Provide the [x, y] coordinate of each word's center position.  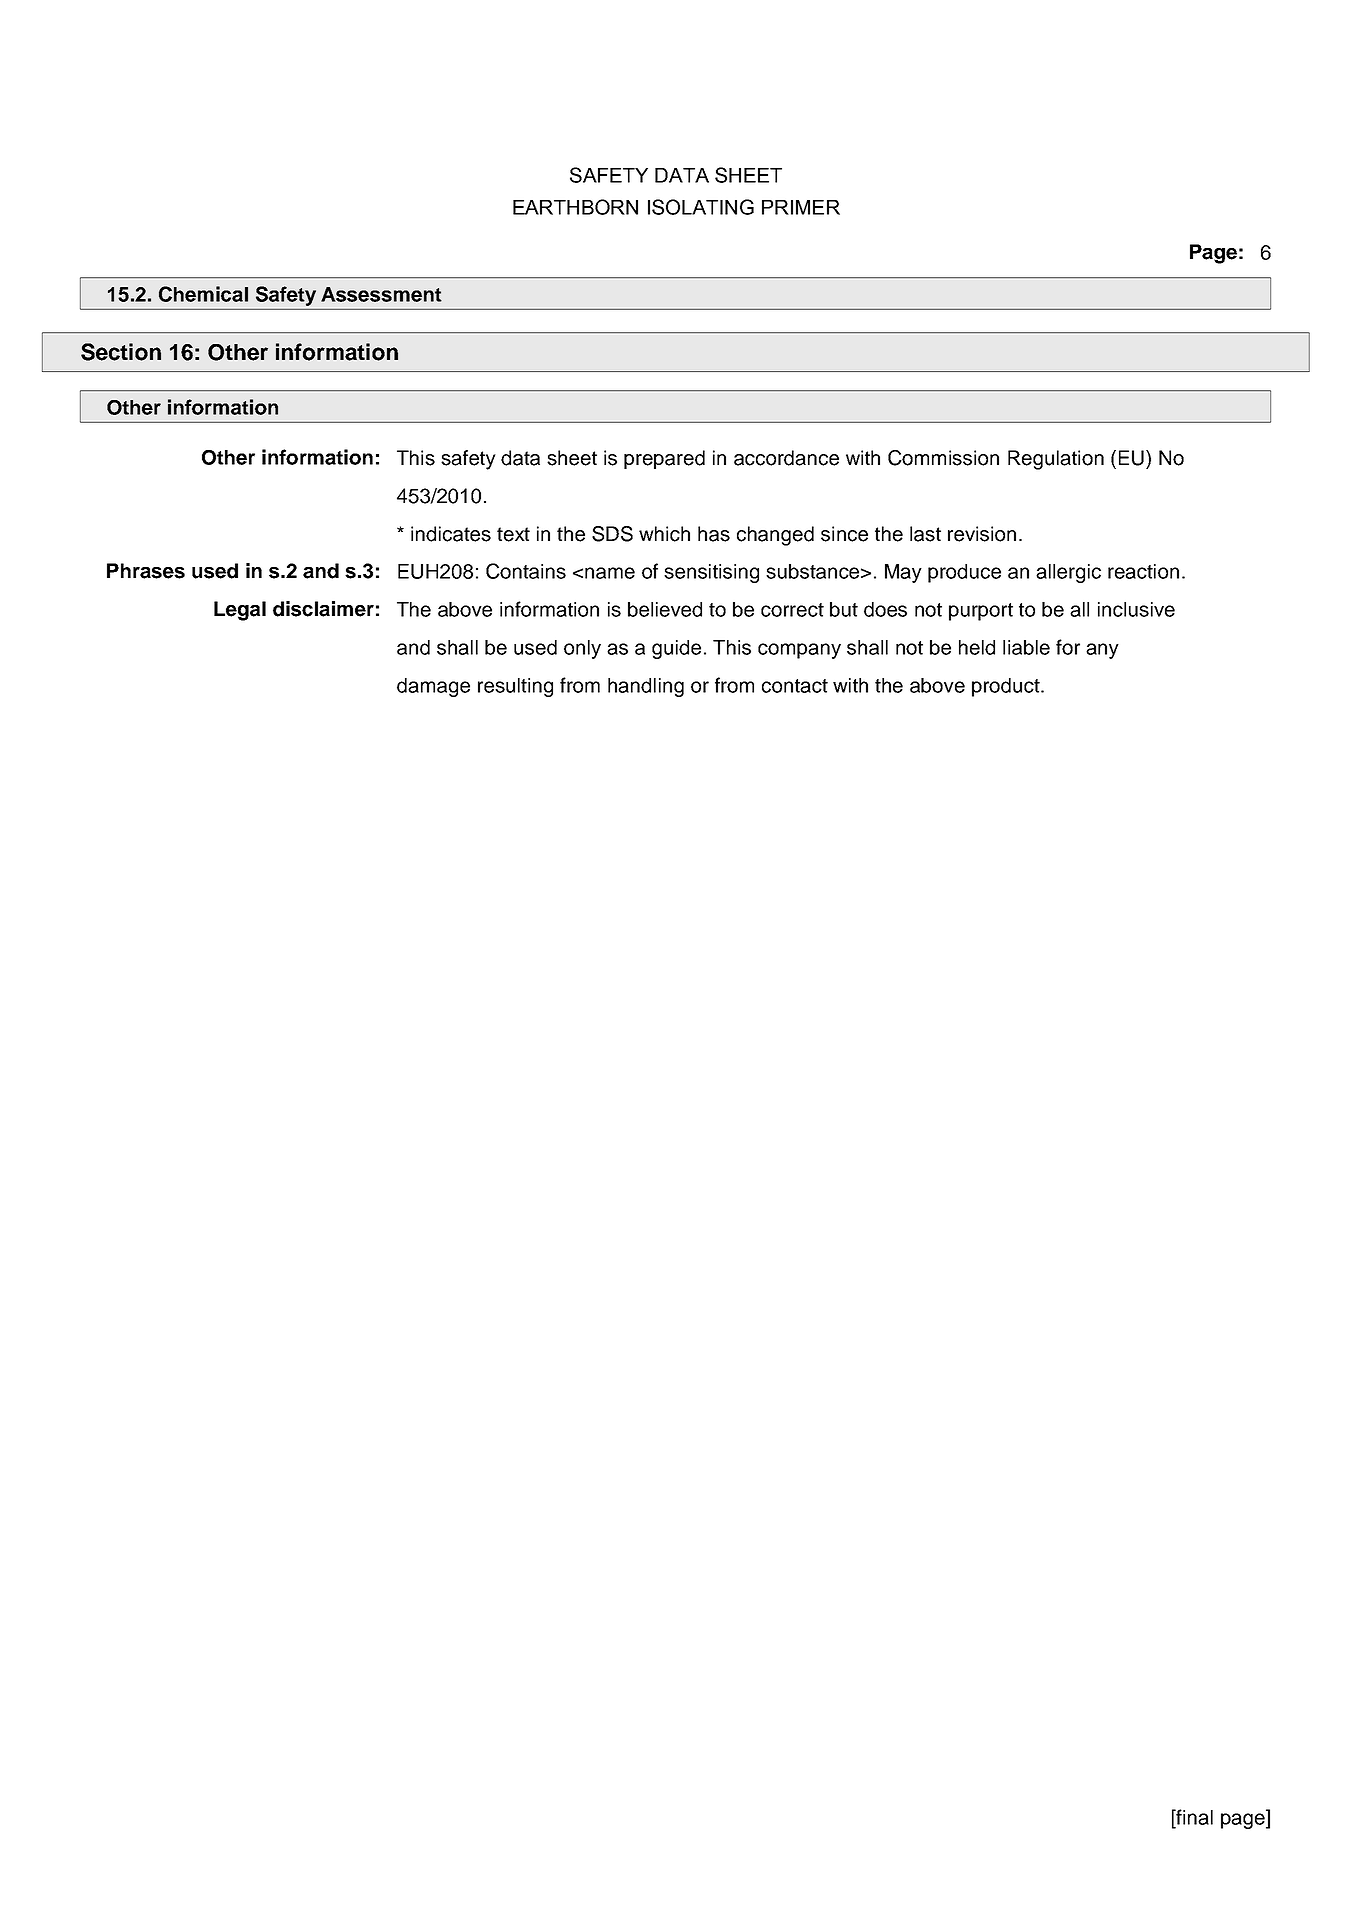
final [1193, 1817]
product [1007, 687]
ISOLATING [701, 207]
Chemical [203, 294]
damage [433, 687]
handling [646, 687]
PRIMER [801, 207]
